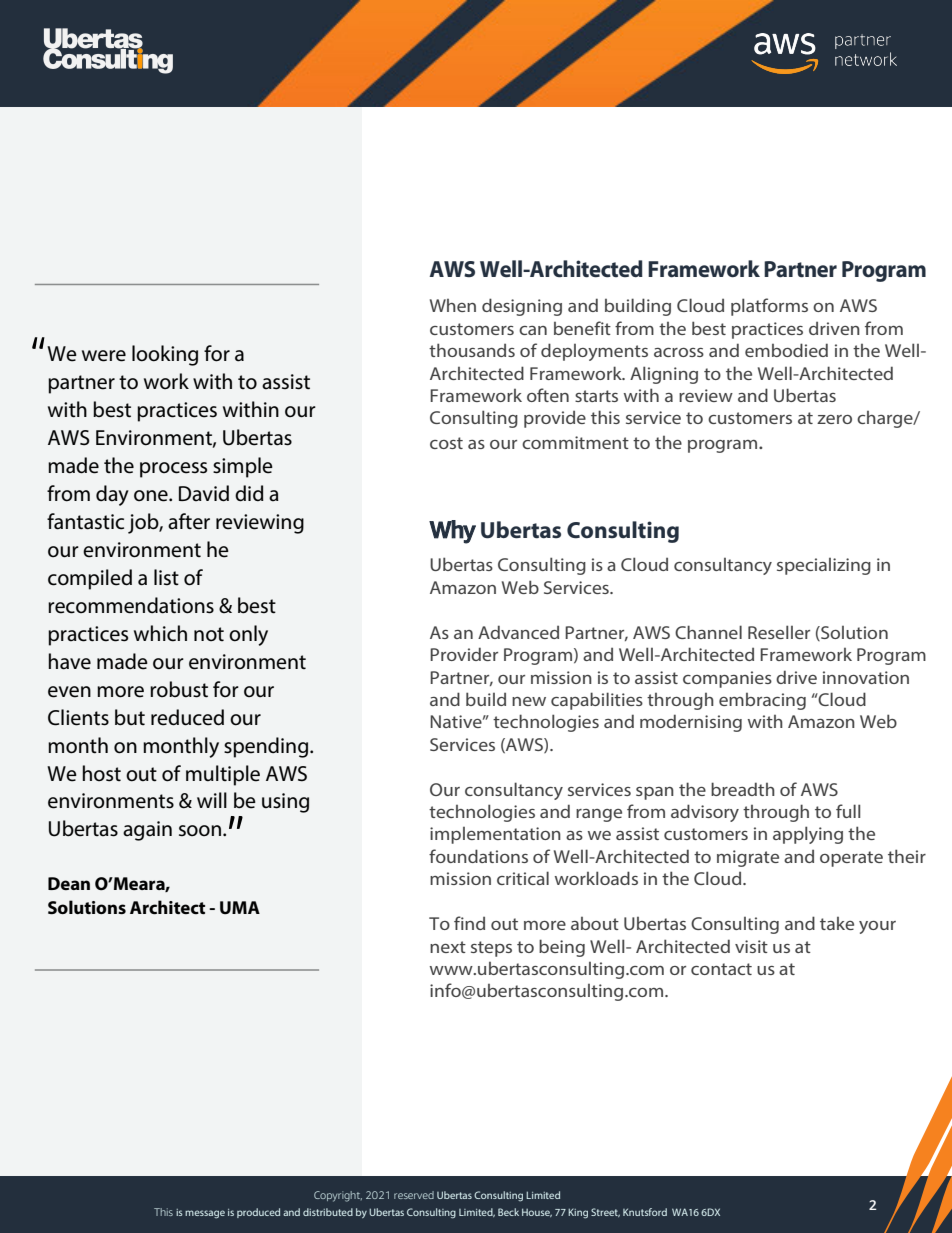 This page has height=1233, width=952. What do you see at coordinates (240, 908) in the page?
I see `UMA` at bounding box center [240, 908].
